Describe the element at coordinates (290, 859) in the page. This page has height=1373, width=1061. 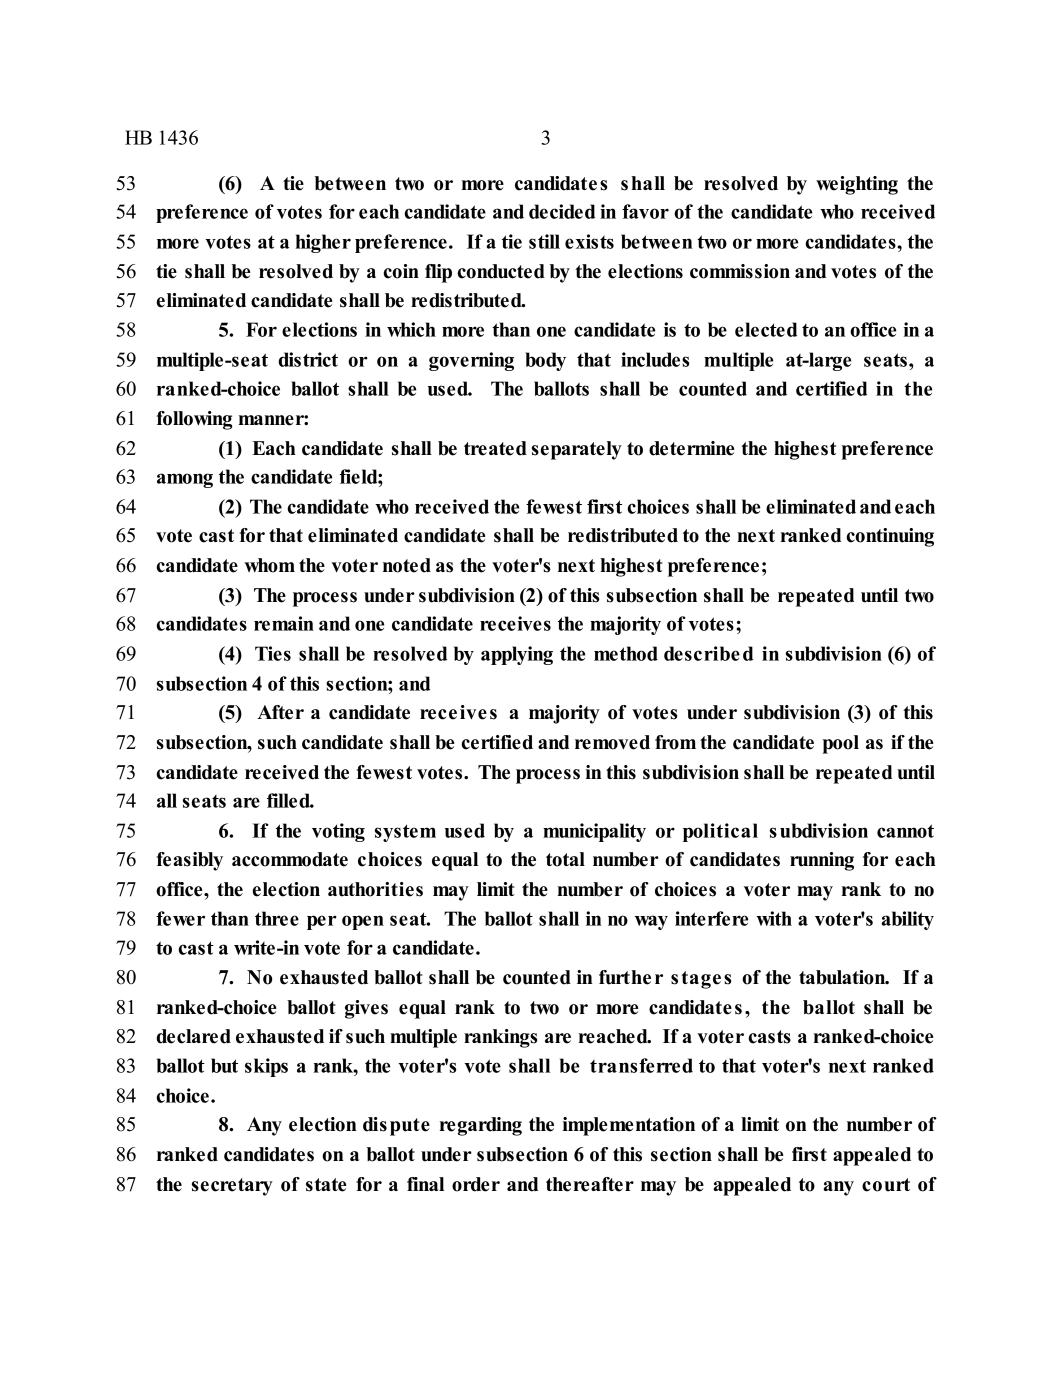
I see `accommodate` at that location.
